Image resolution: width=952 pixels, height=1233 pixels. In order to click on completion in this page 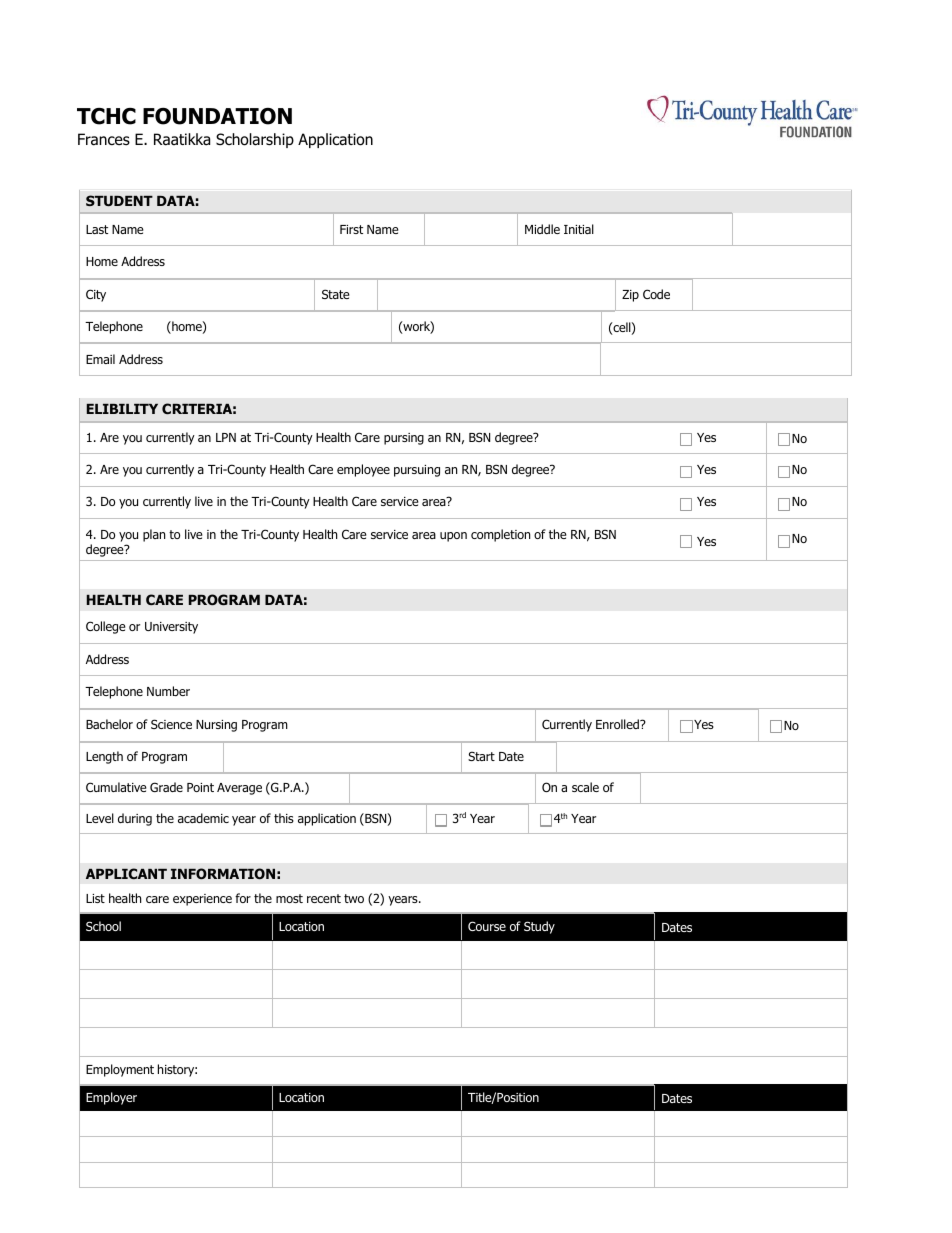, I will do `click(500, 535)`.
